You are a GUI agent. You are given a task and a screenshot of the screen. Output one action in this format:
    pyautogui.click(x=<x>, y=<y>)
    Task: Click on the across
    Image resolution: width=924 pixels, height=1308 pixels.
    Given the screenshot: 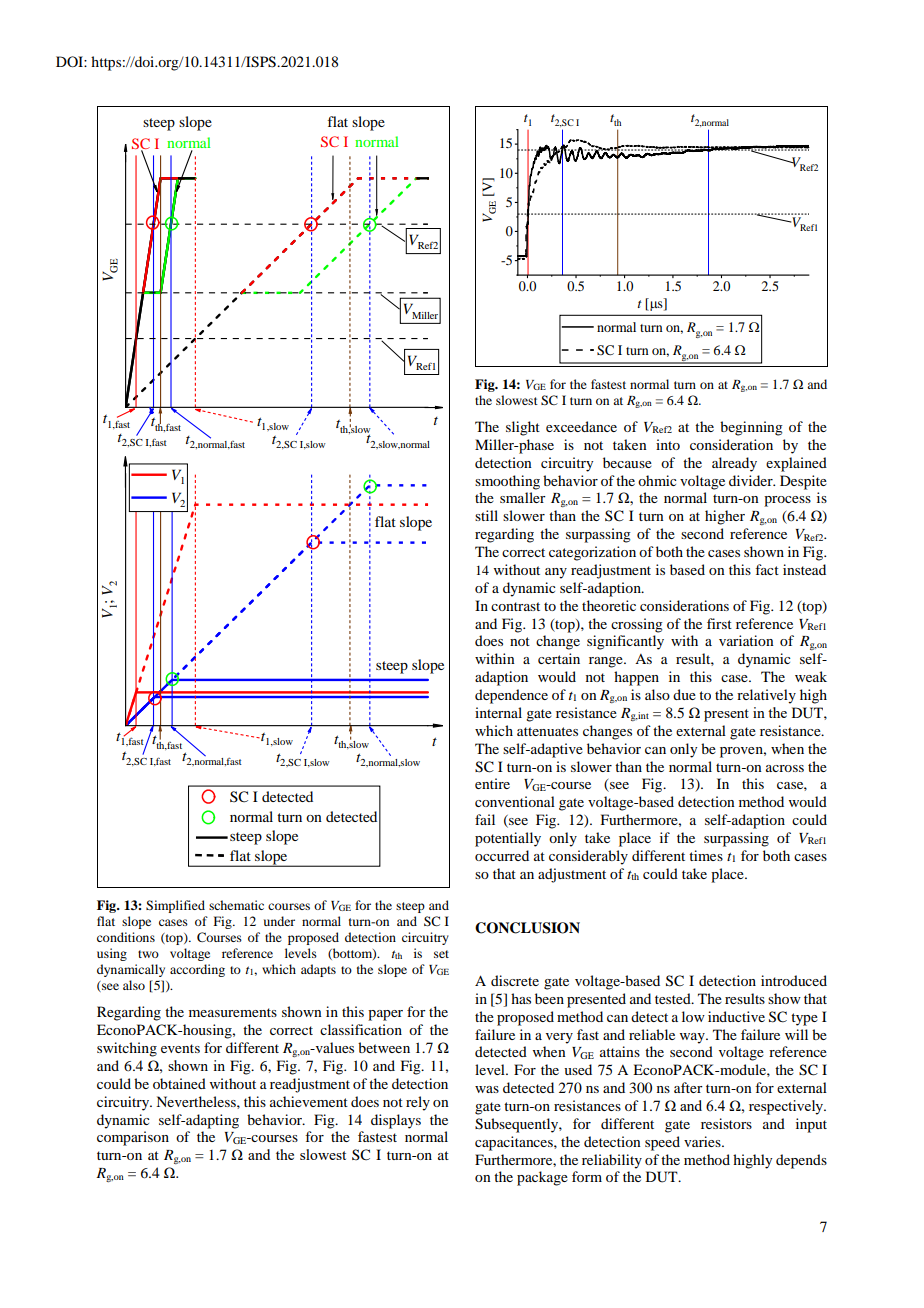 What is the action you would take?
    pyautogui.click(x=785, y=768)
